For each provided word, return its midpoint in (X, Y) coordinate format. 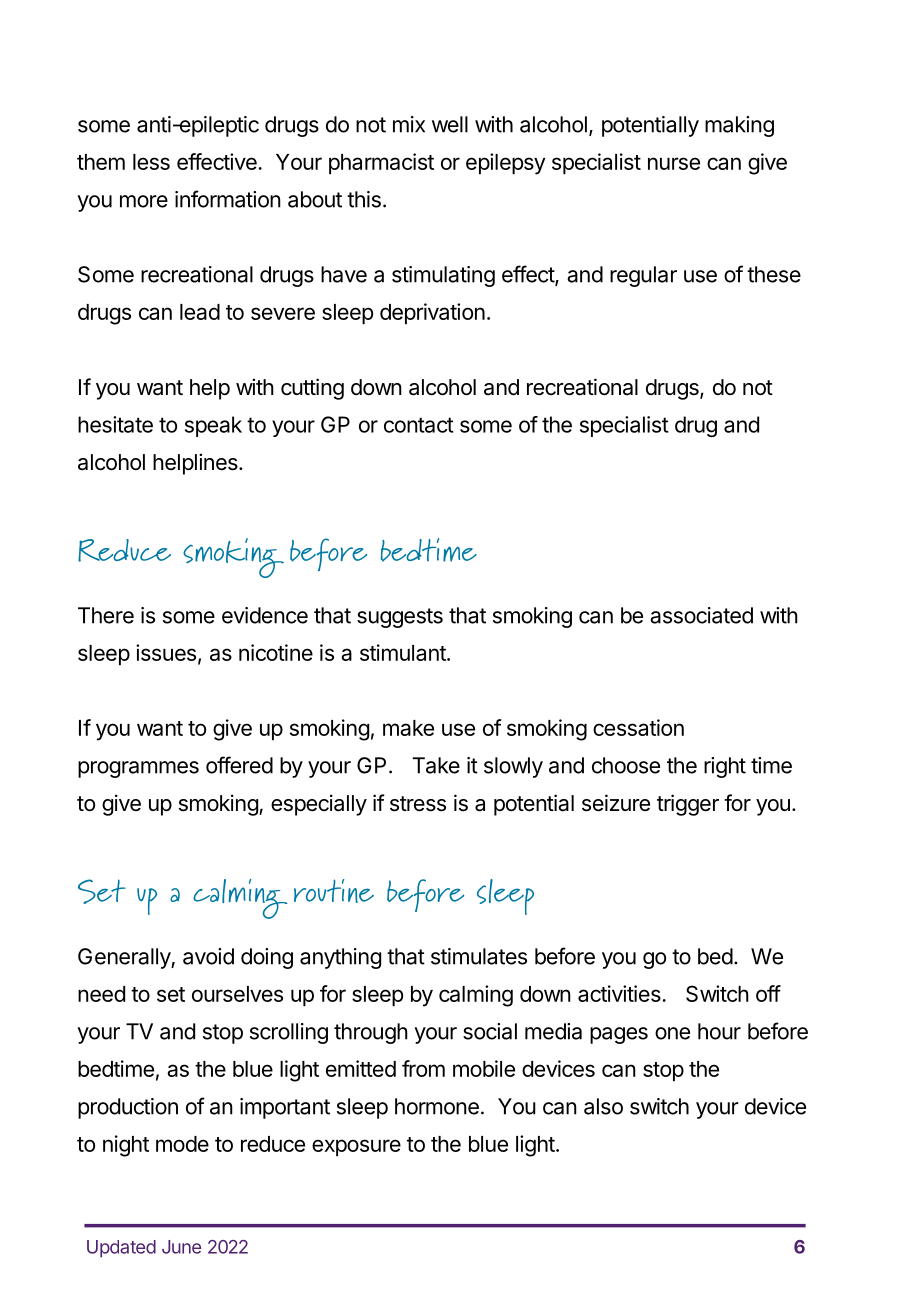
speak (213, 426)
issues (166, 652)
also (603, 1106)
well (450, 124)
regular (643, 276)
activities (619, 993)
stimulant (404, 652)
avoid (208, 956)
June (181, 1247)
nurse (674, 163)
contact (419, 425)
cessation (638, 727)
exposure (356, 1148)
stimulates (479, 956)
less (151, 162)
